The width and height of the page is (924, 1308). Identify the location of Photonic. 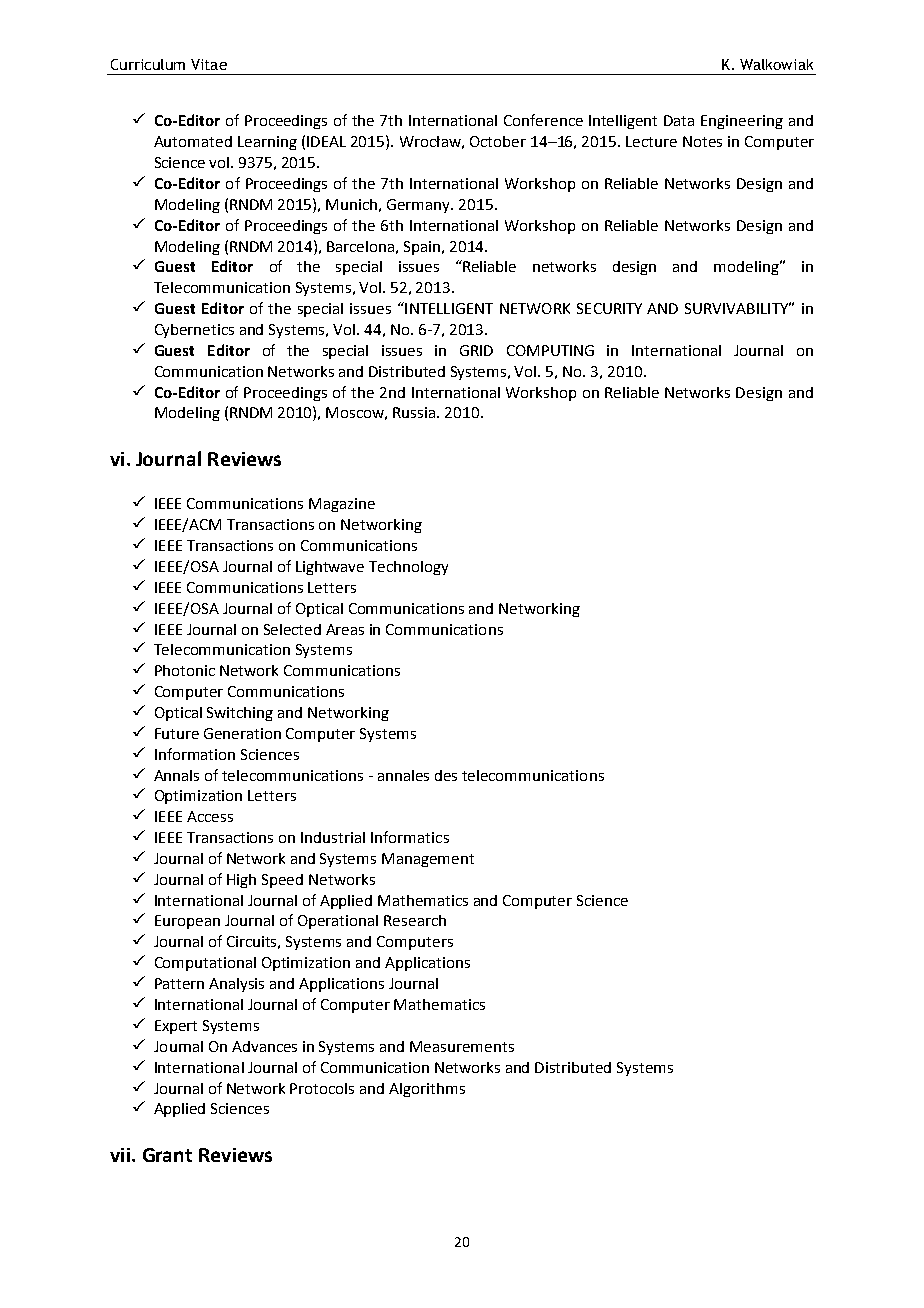
(185, 670).
